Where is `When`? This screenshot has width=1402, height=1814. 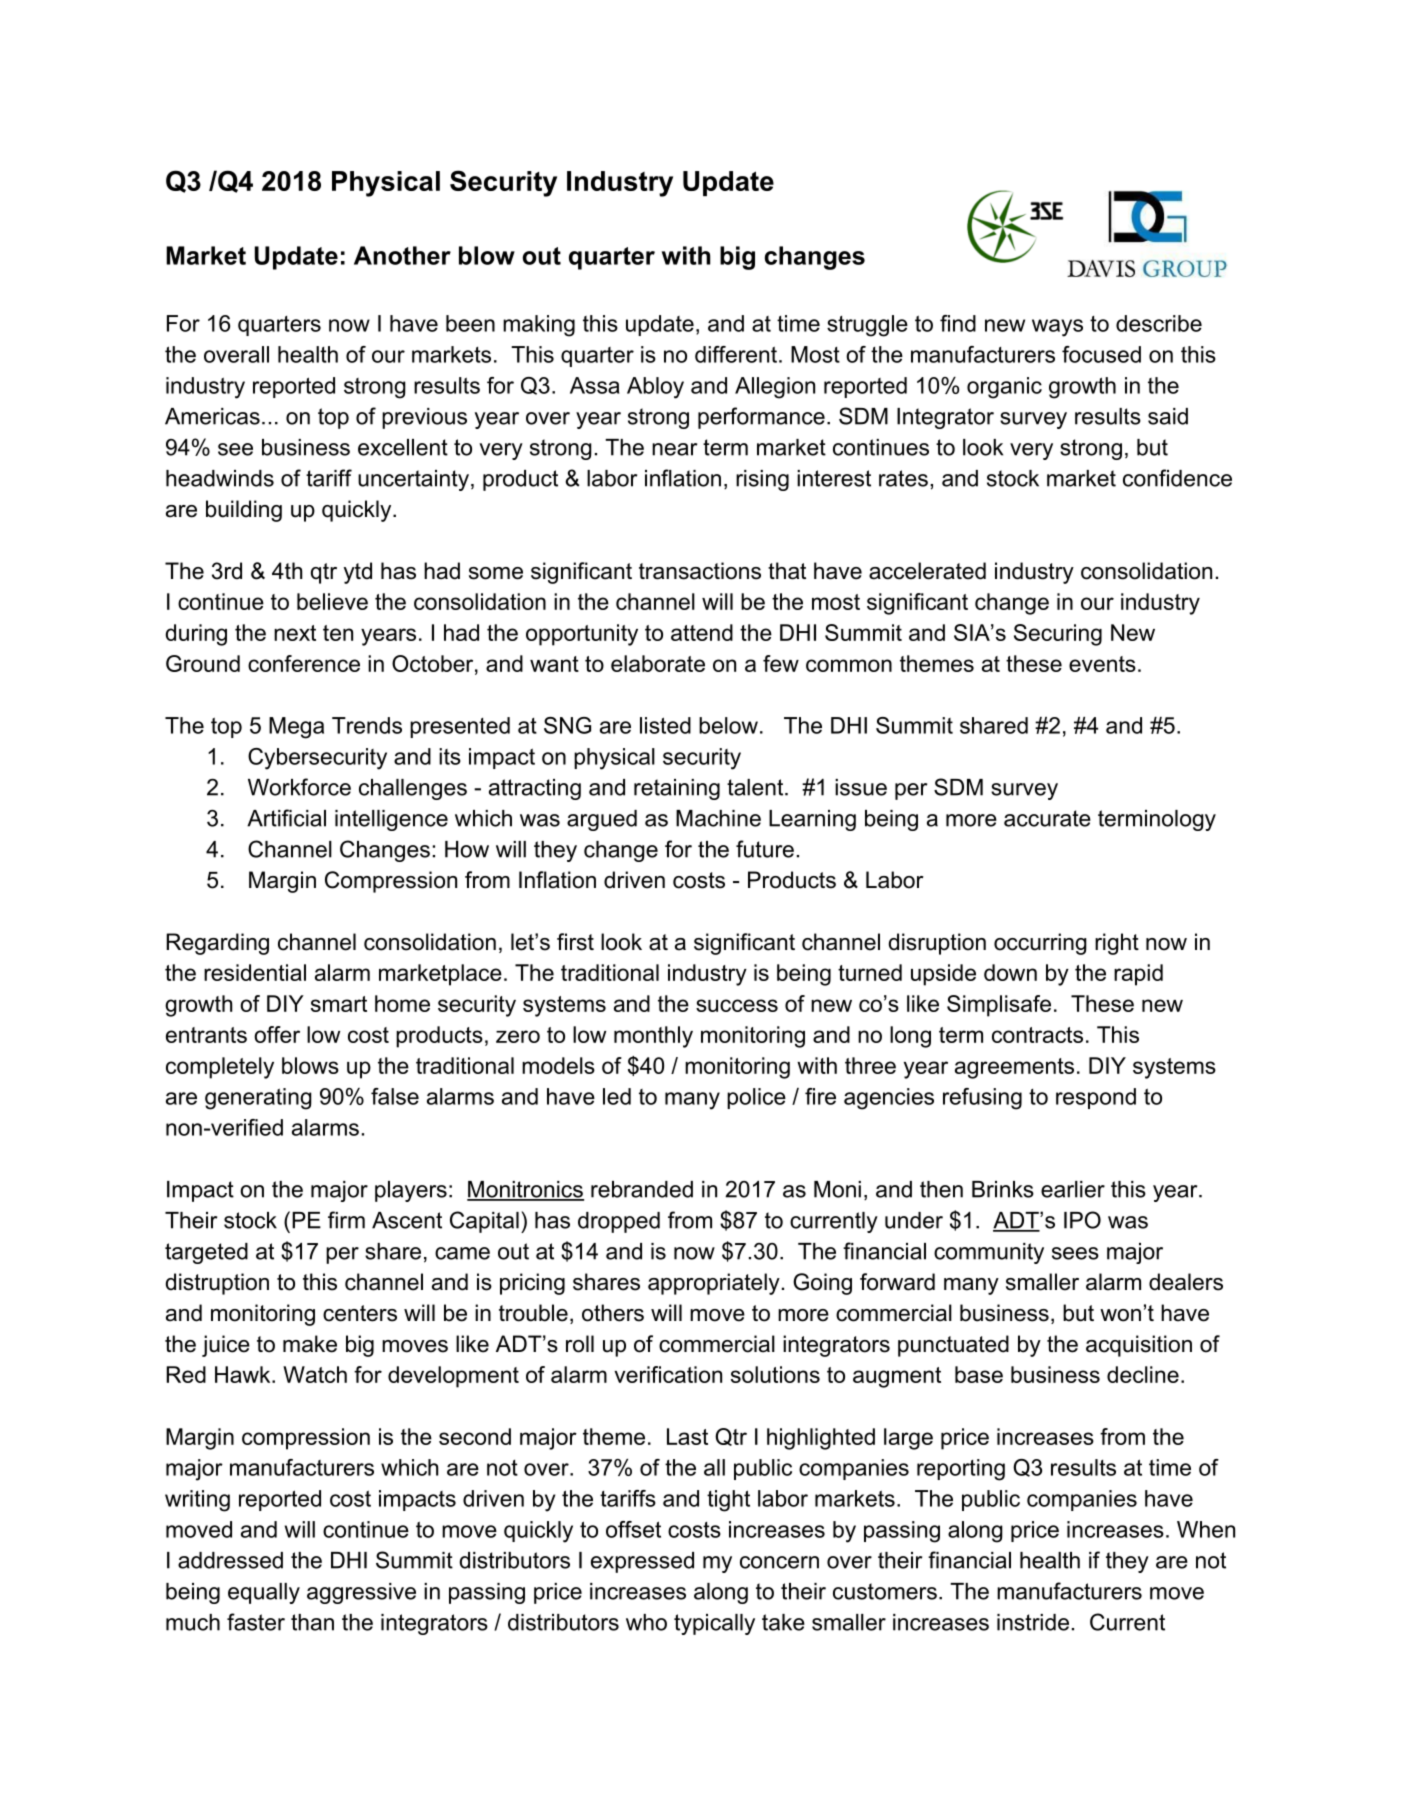 When is located at coordinates (1206, 1529).
